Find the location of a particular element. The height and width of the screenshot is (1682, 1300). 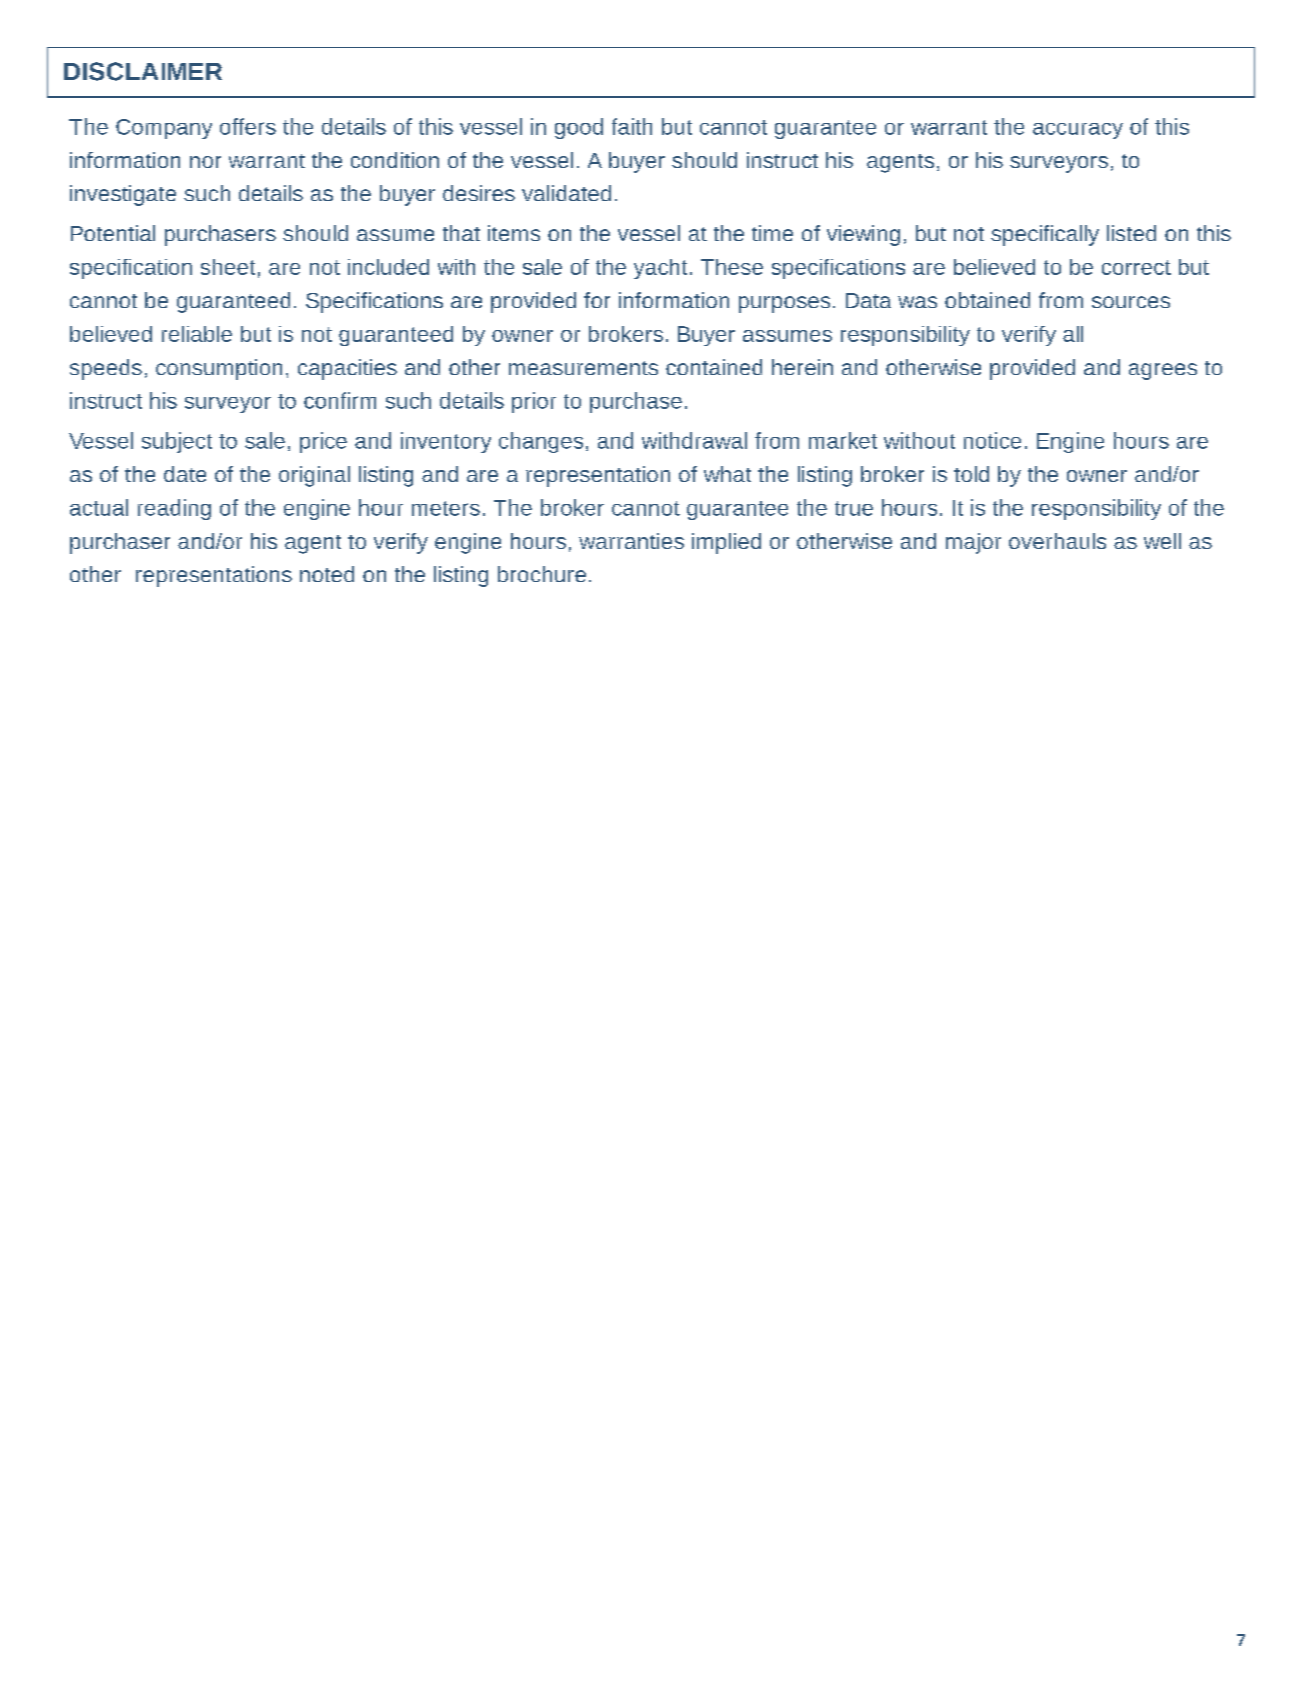

specifically is located at coordinates (1045, 235).
